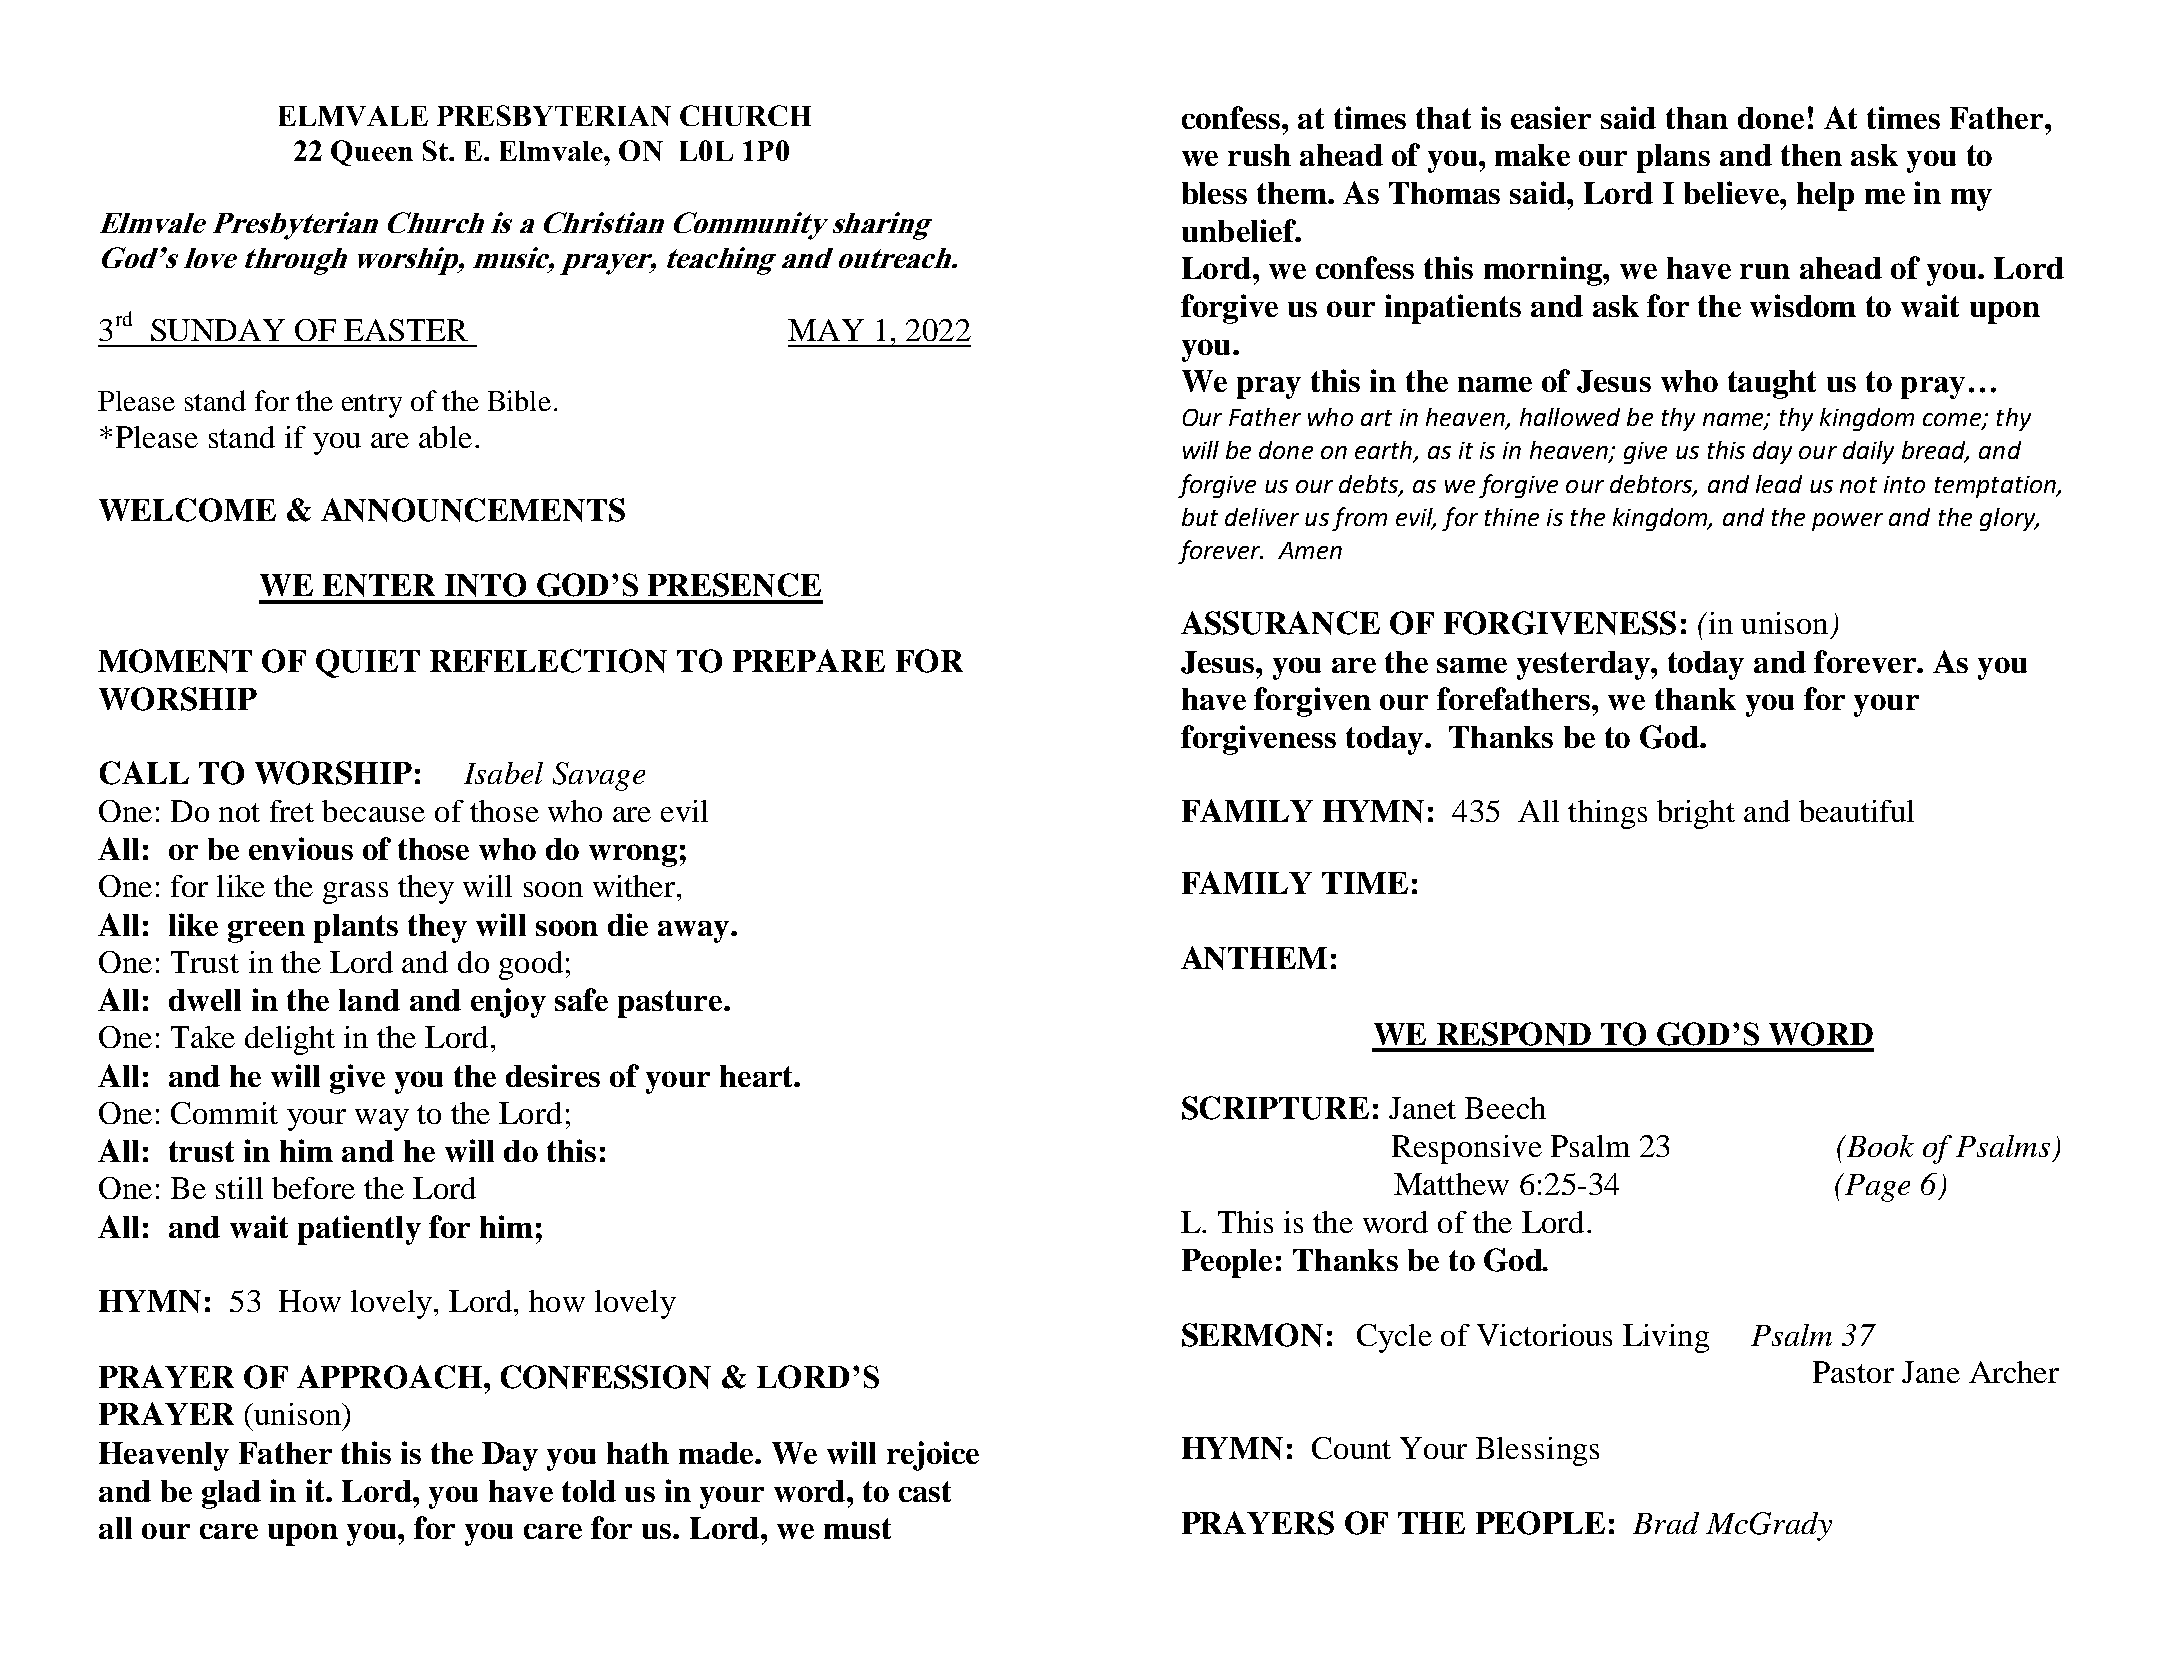  Describe the element at coordinates (231, 1494) in the document. I see `glad` at that location.
